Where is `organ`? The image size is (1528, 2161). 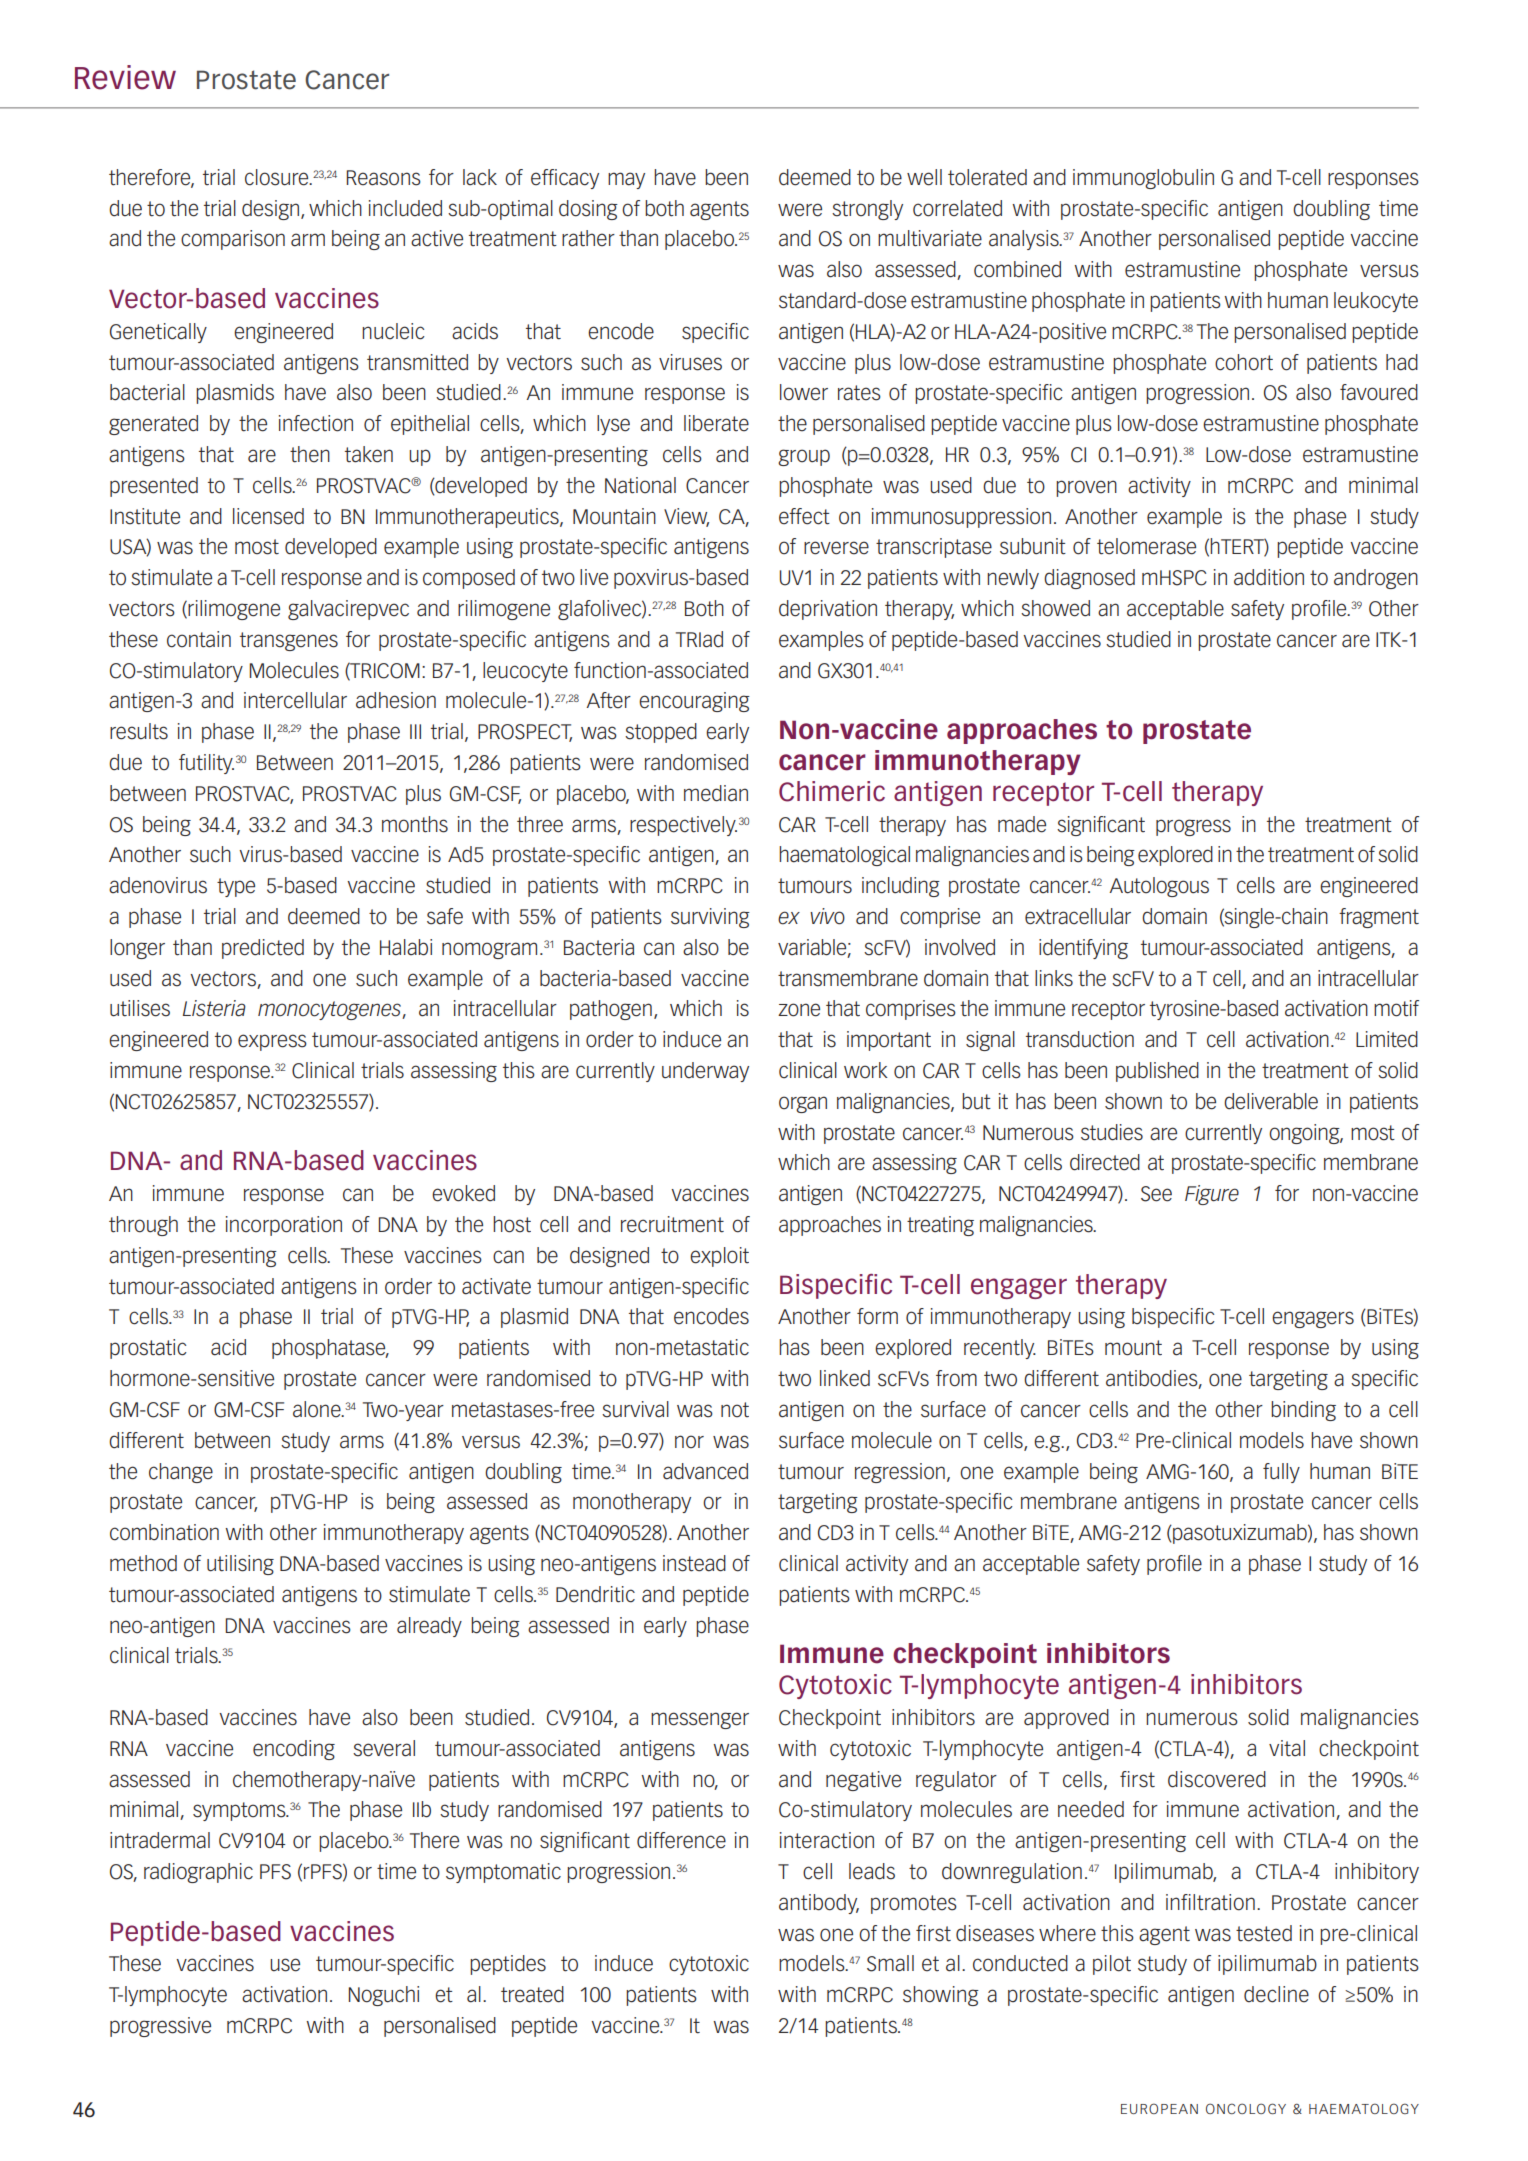 organ is located at coordinates (803, 1104).
